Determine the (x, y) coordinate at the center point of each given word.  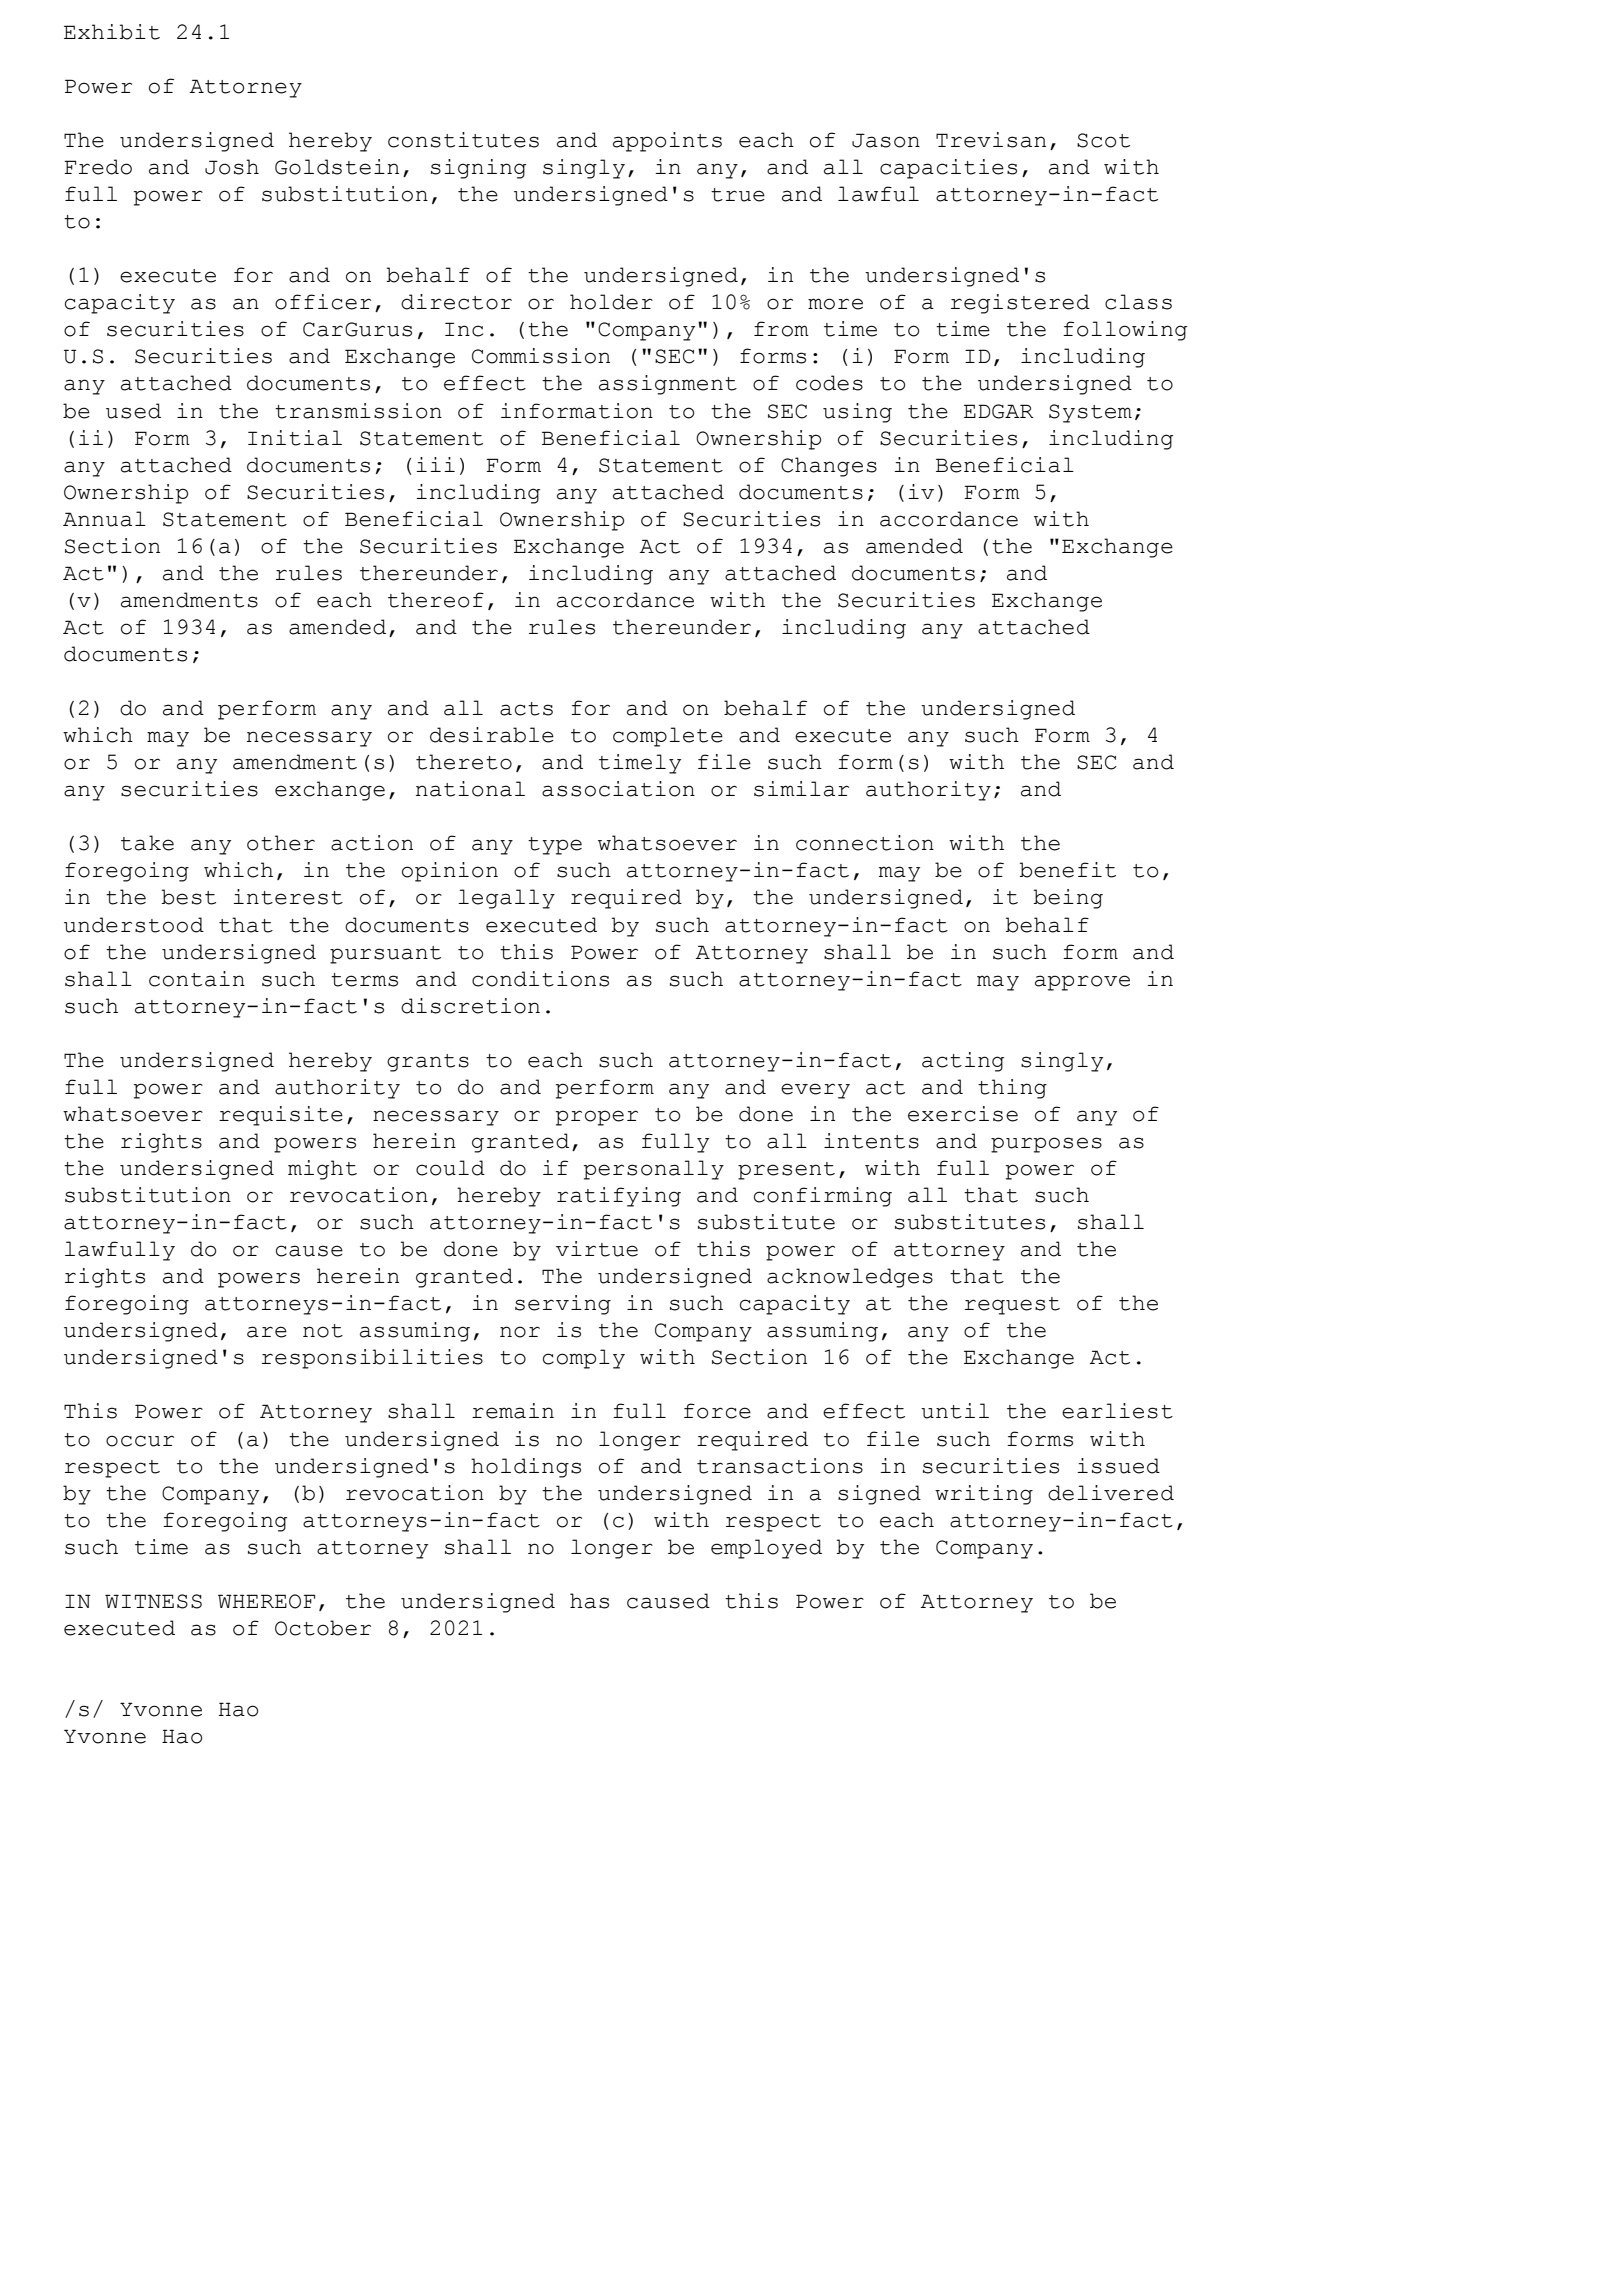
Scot (1103, 140)
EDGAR (999, 411)
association (618, 789)
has (589, 1601)
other (281, 843)
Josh (232, 167)
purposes (1046, 1145)
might (322, 1170)
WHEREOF (266, 1601)
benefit (1068, 870)
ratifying (619, 1197)
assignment (668, 385)
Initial (295, 438)
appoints (667, 142)
